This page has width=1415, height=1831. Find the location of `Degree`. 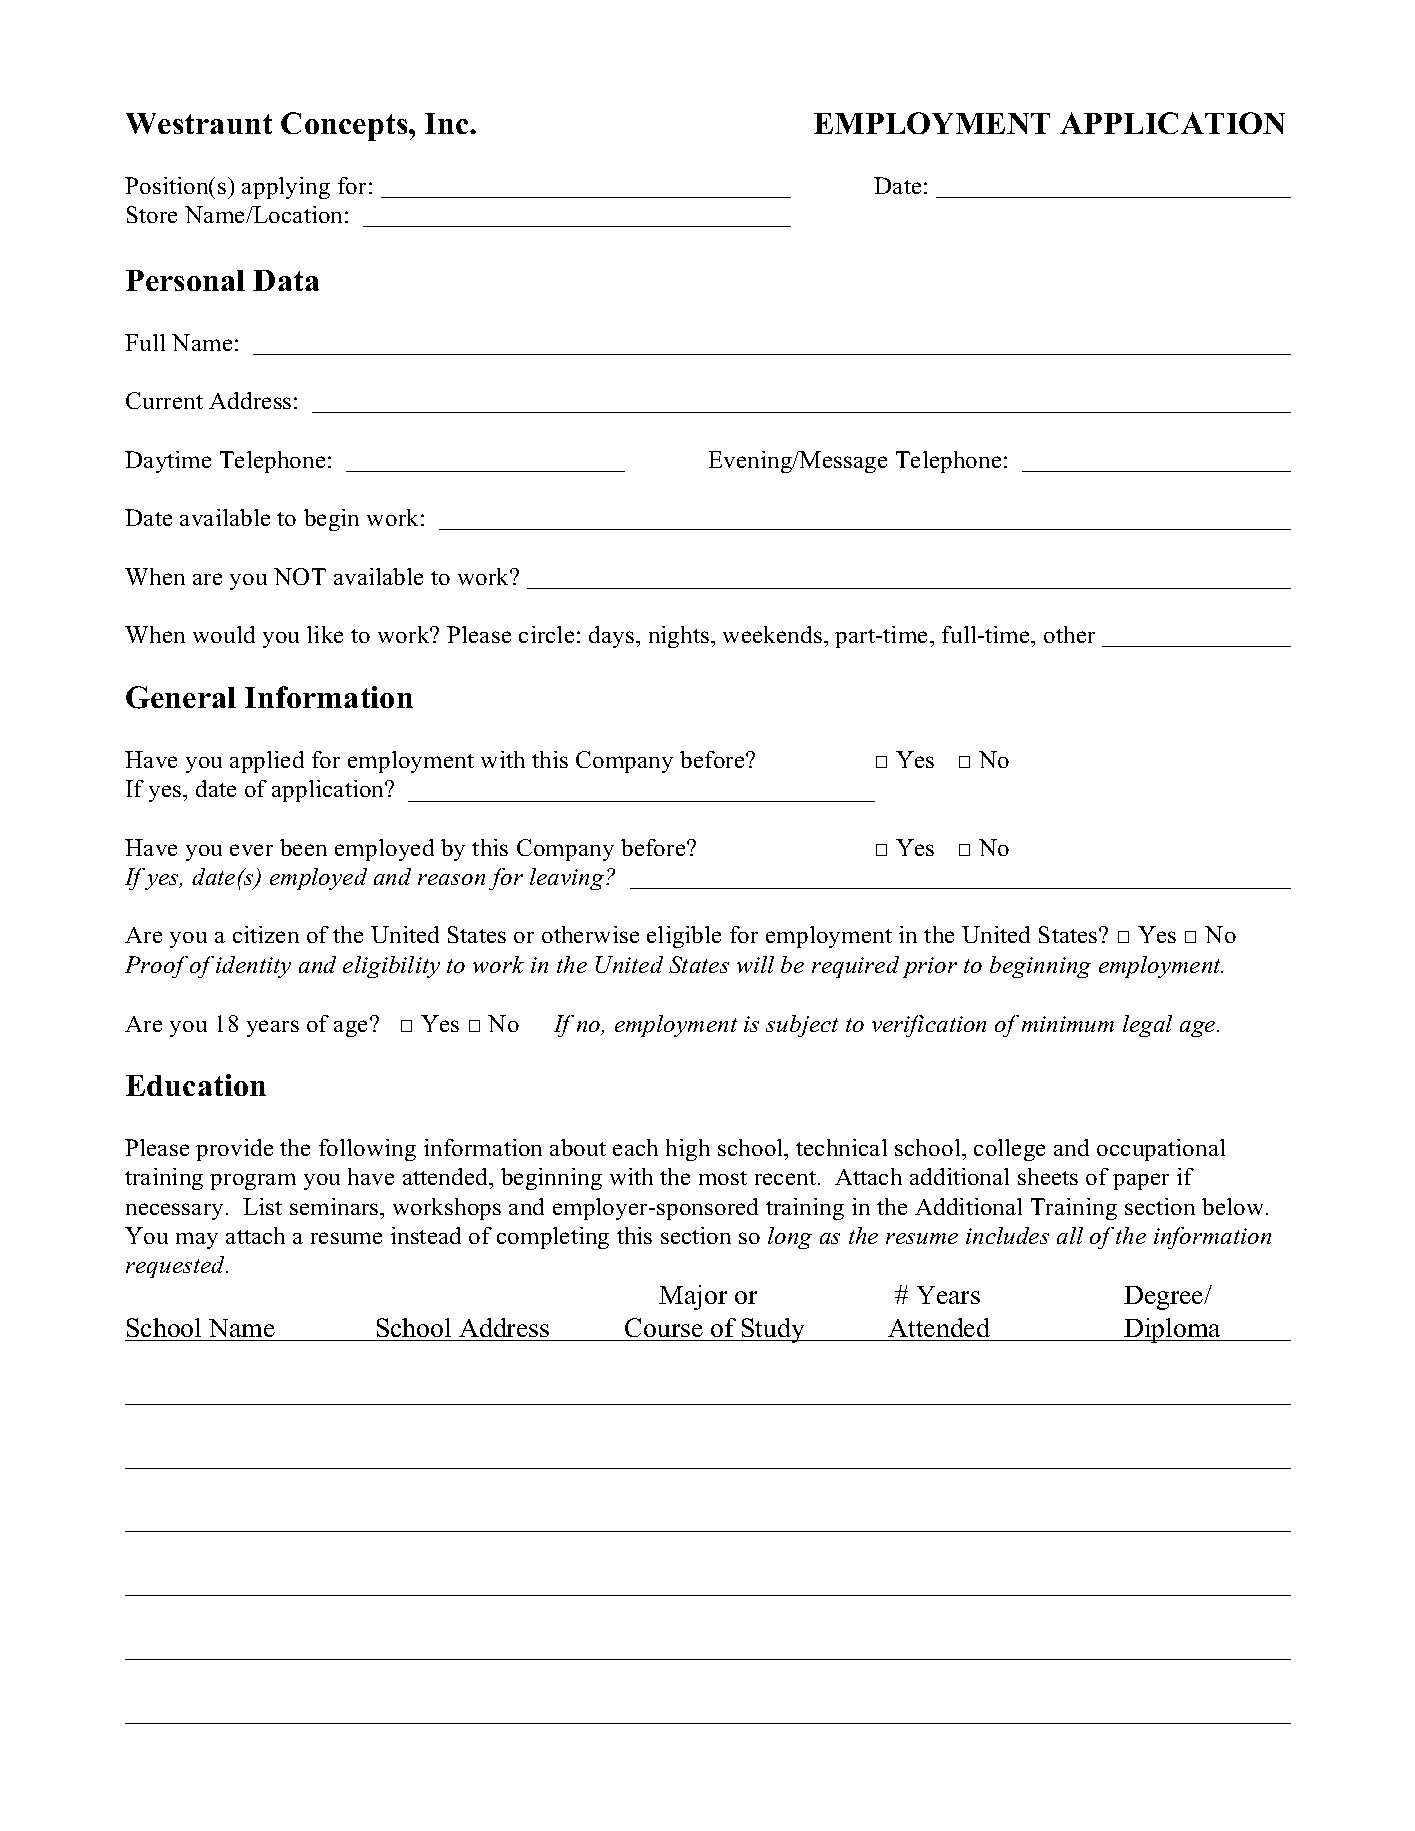

Degree is located at coordinates (1165, 1298).
